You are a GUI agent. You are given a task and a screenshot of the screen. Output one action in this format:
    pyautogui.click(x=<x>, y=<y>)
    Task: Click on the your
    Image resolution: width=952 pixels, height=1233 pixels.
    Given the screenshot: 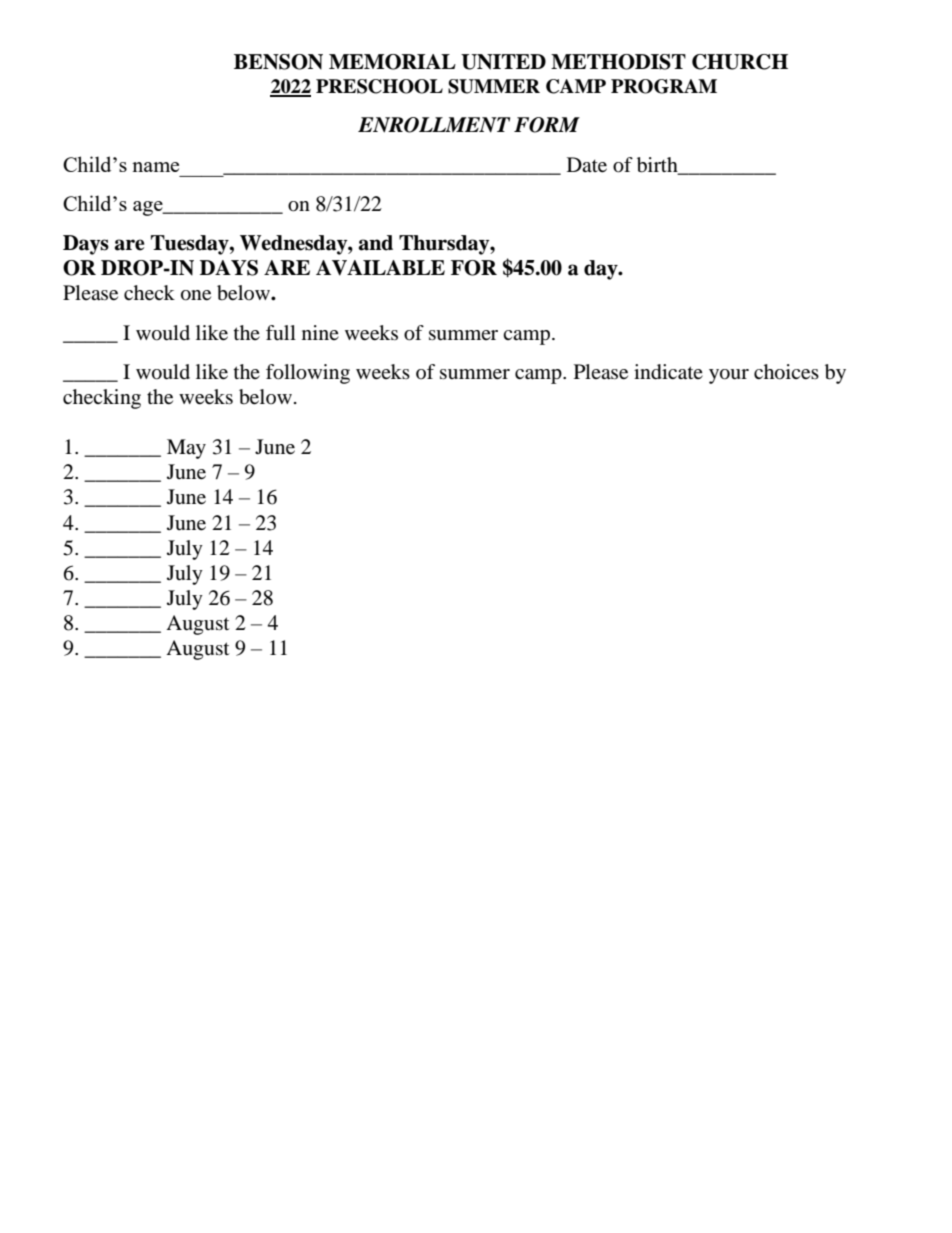 What is the action you would take?
    pyautogui.click(x=729, y=376)
